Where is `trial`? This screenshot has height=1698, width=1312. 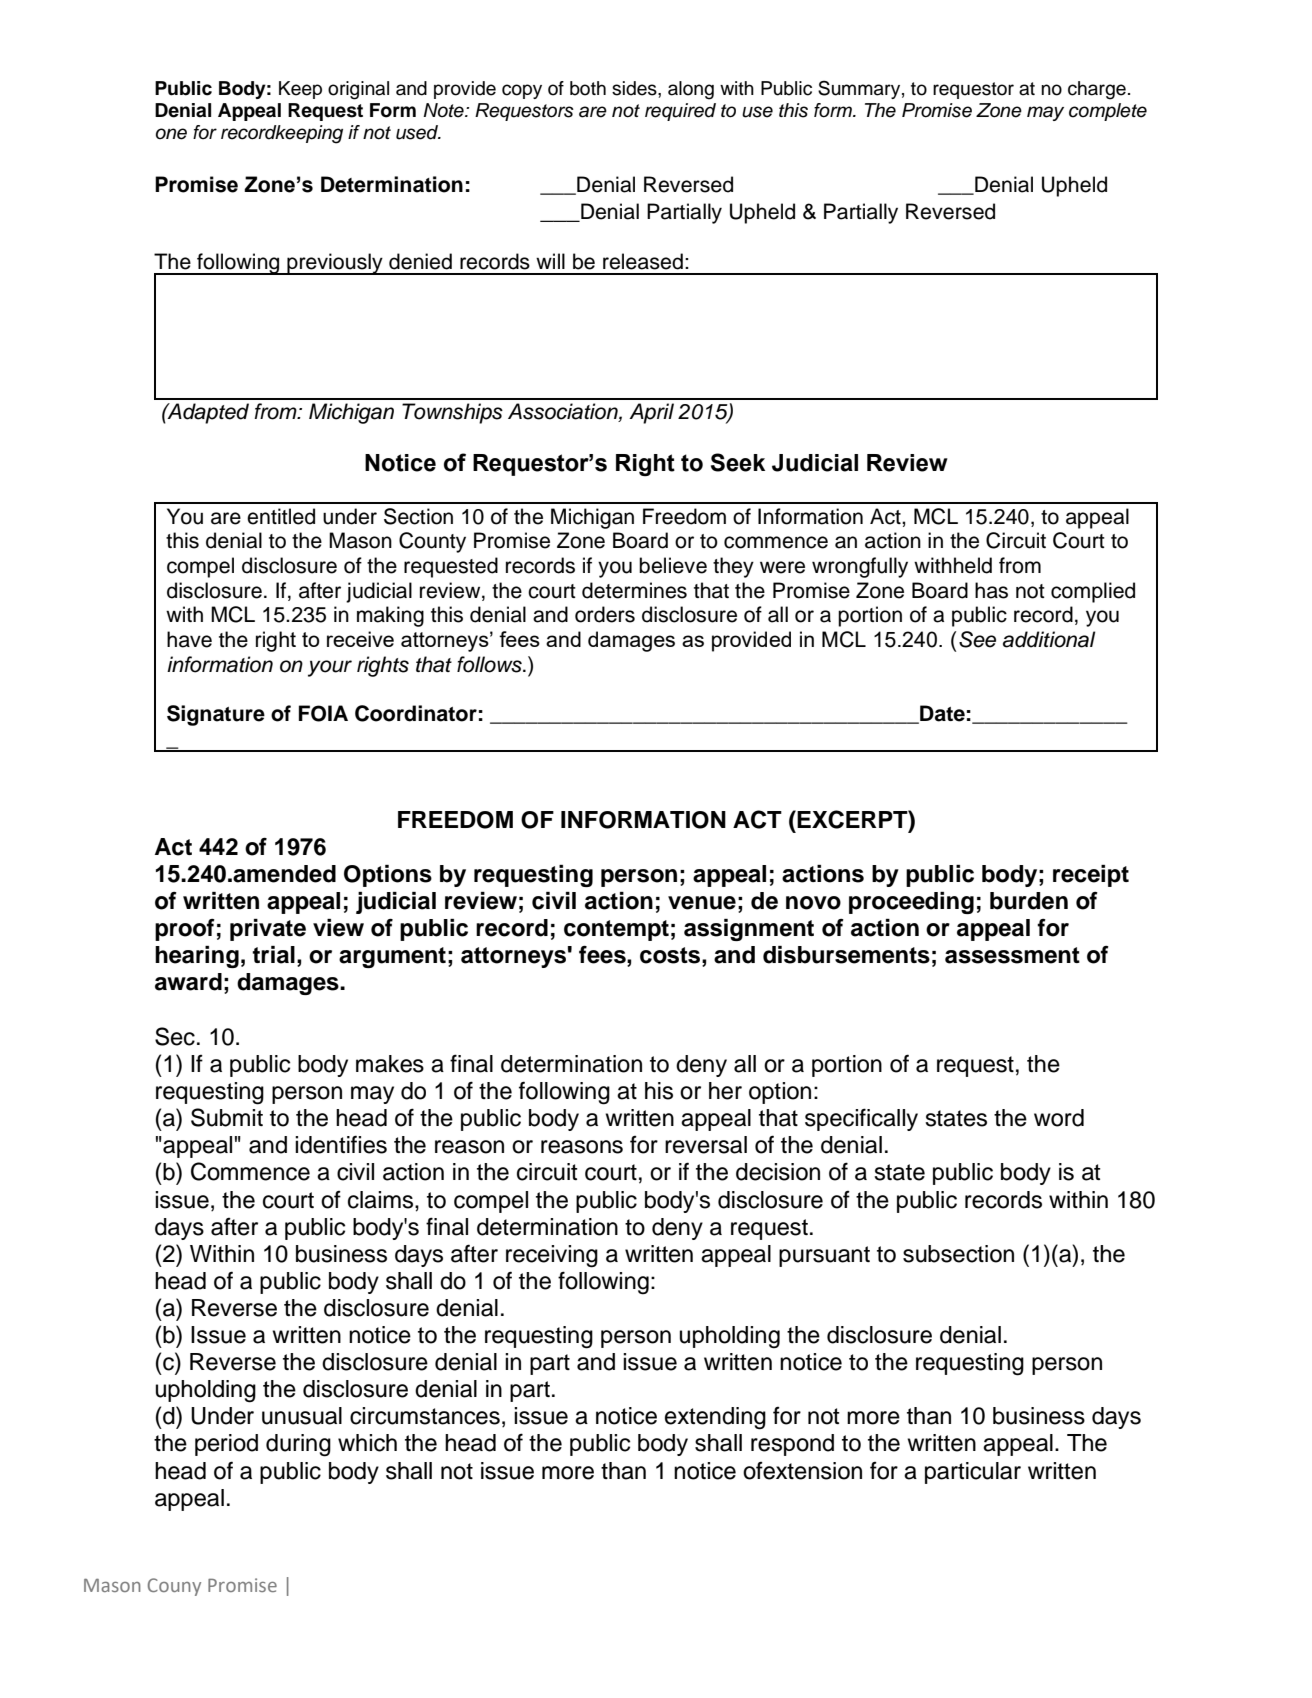
trial is located at coordinates (273, 955).
